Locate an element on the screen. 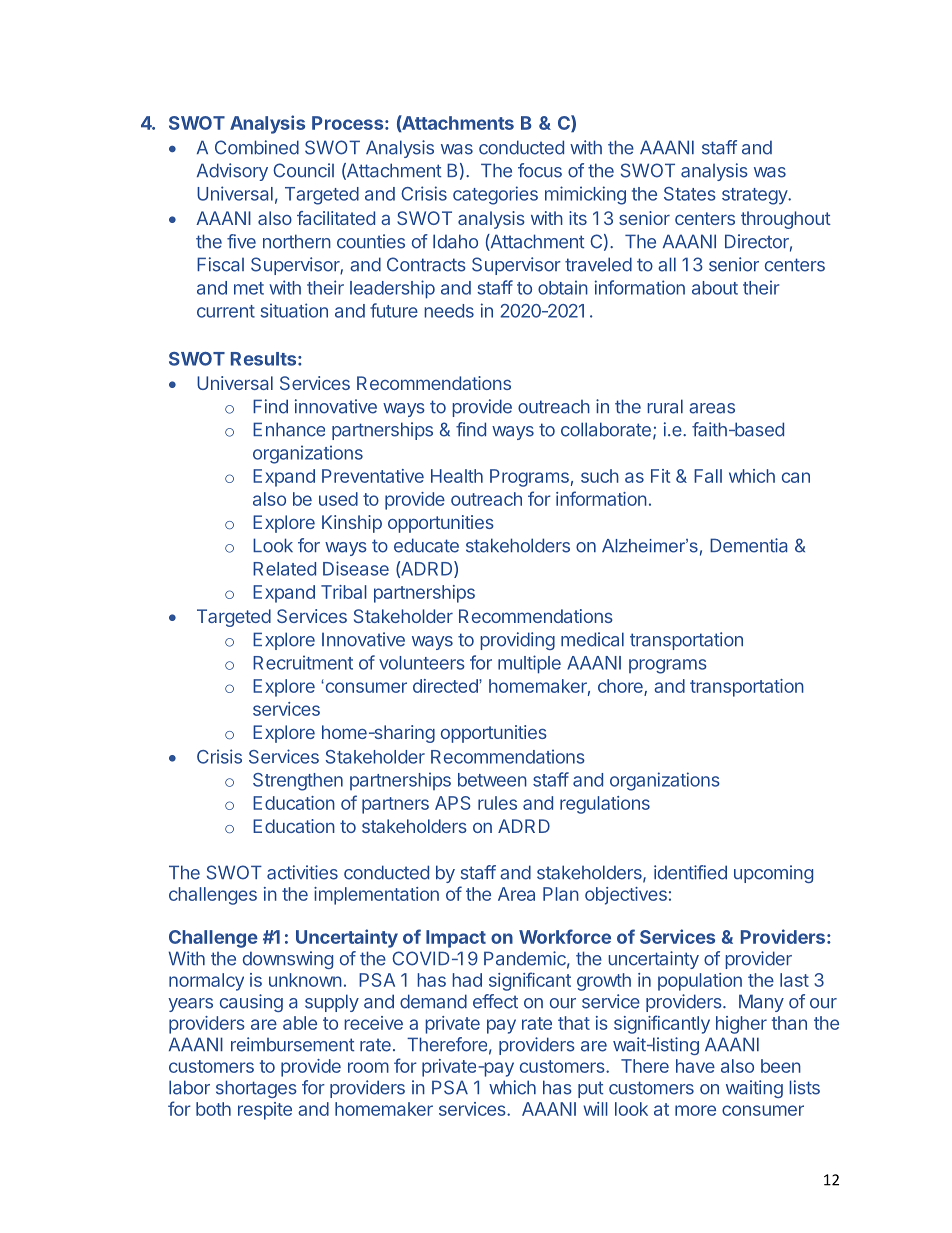  States is located at coordinates (690, 194).
